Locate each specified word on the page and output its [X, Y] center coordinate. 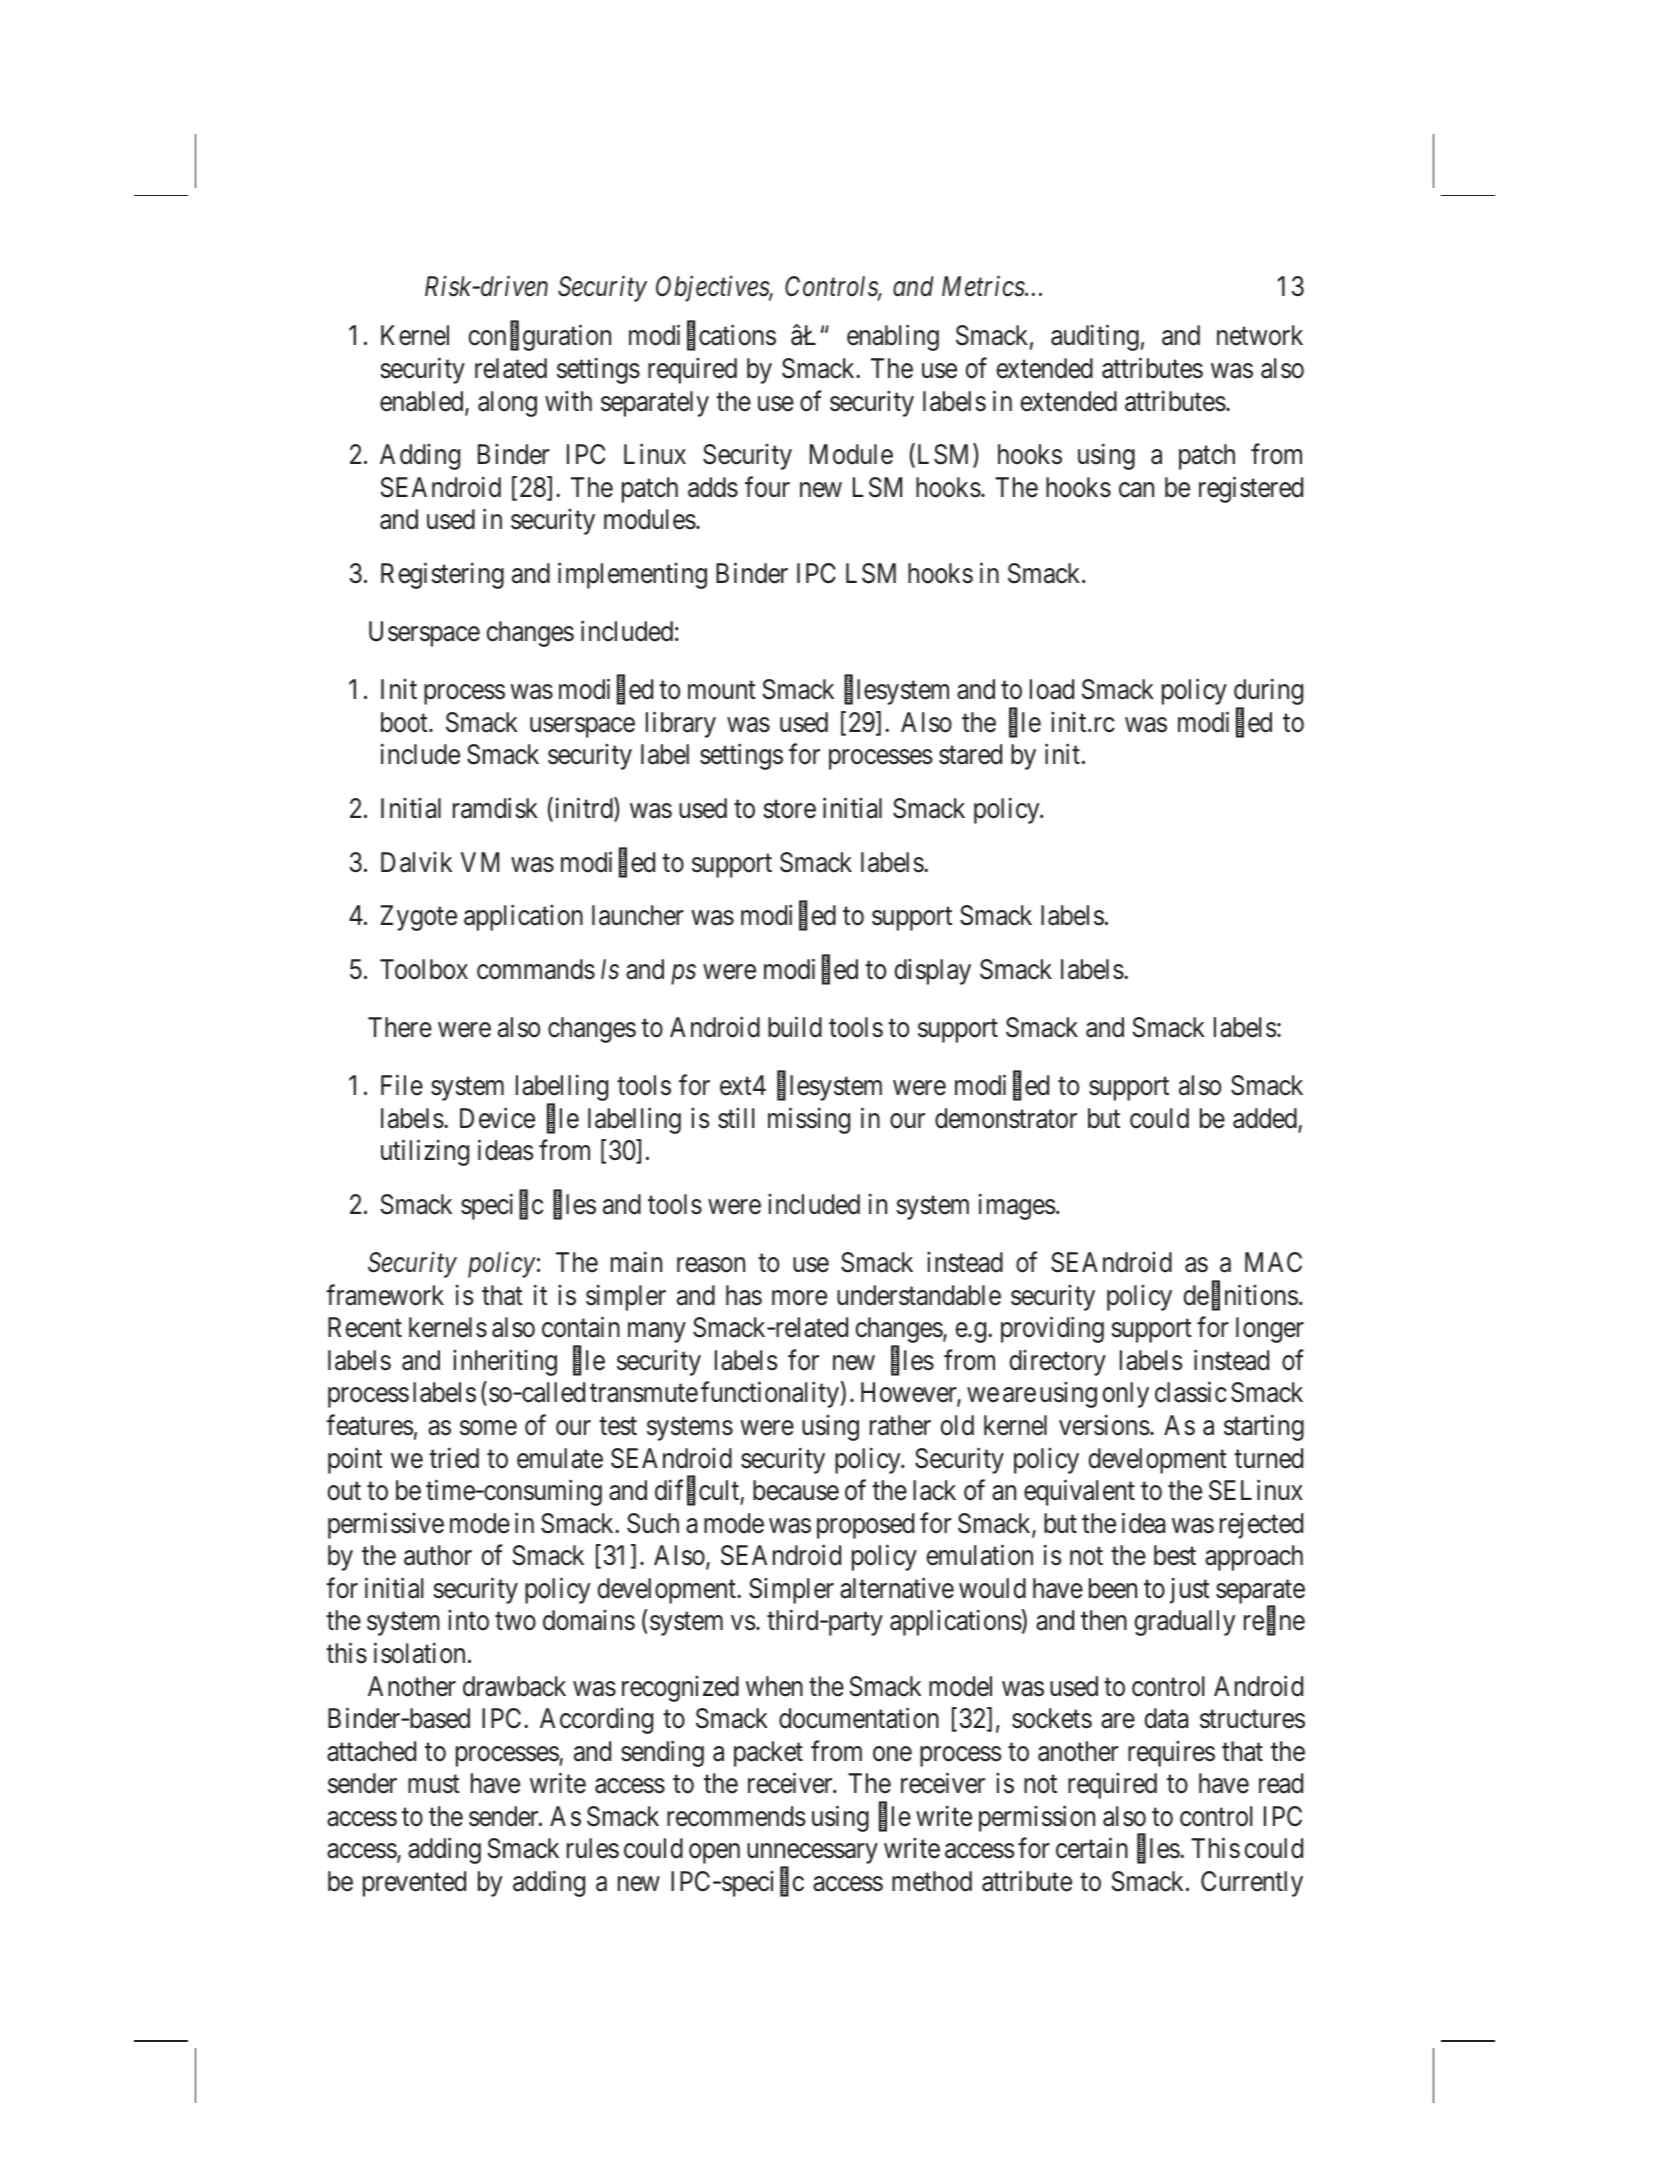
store [789, 809]
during [1268, 693]
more [799, 1298]
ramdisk [495, 808]
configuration [539, 338]
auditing [1095, 338]
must [434, 1785]
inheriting [505, 1363]
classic [1191, 1392]
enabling [893, 338]
